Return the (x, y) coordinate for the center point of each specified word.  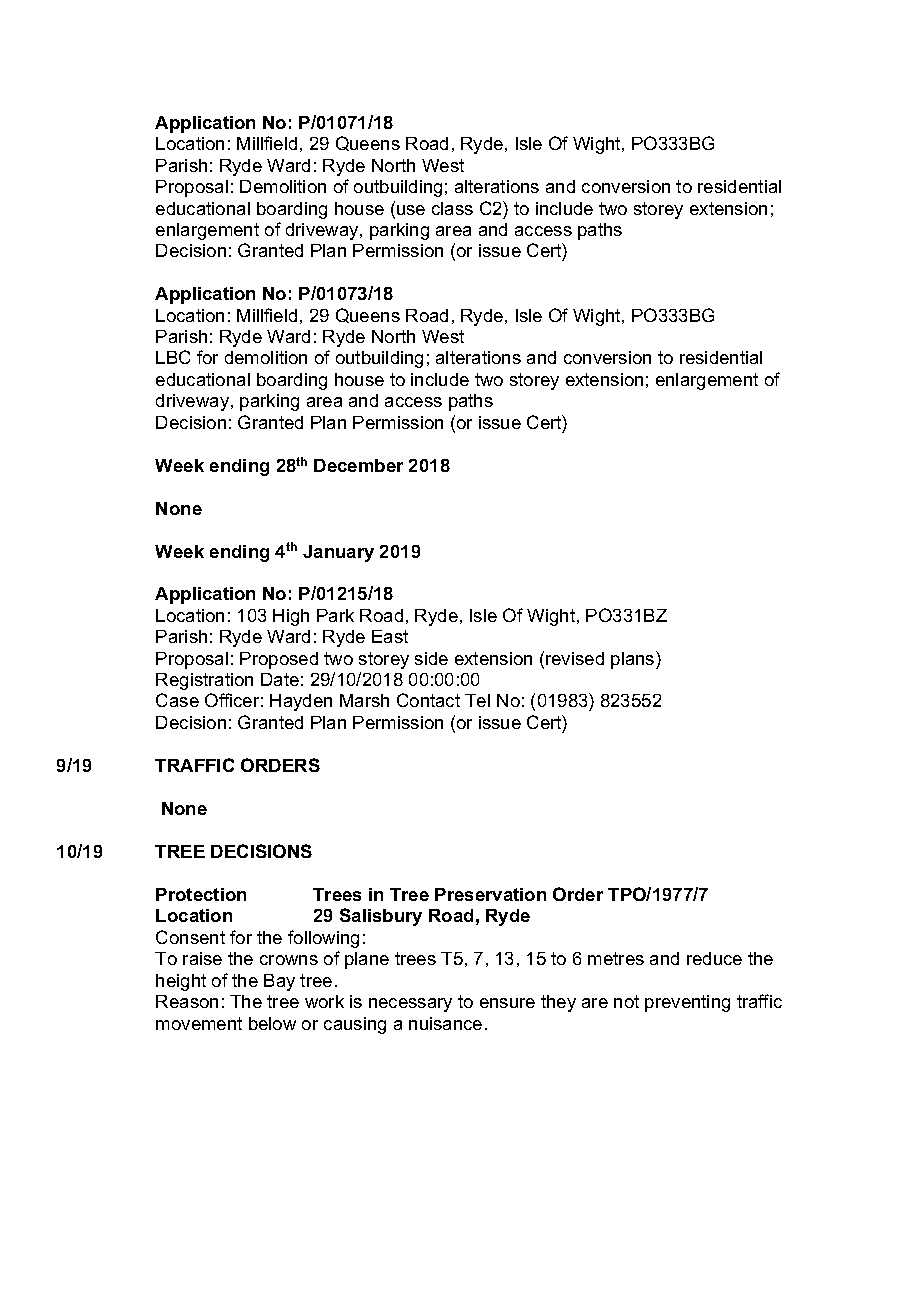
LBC (173, 357)
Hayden (301, 702)
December (358, 465)
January (338, 553)
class (452, 208)
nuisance (445, 1023)
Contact (428, 700)
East (390, 636)
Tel (477, 700)
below (272, 1023)
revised (575, 658)
